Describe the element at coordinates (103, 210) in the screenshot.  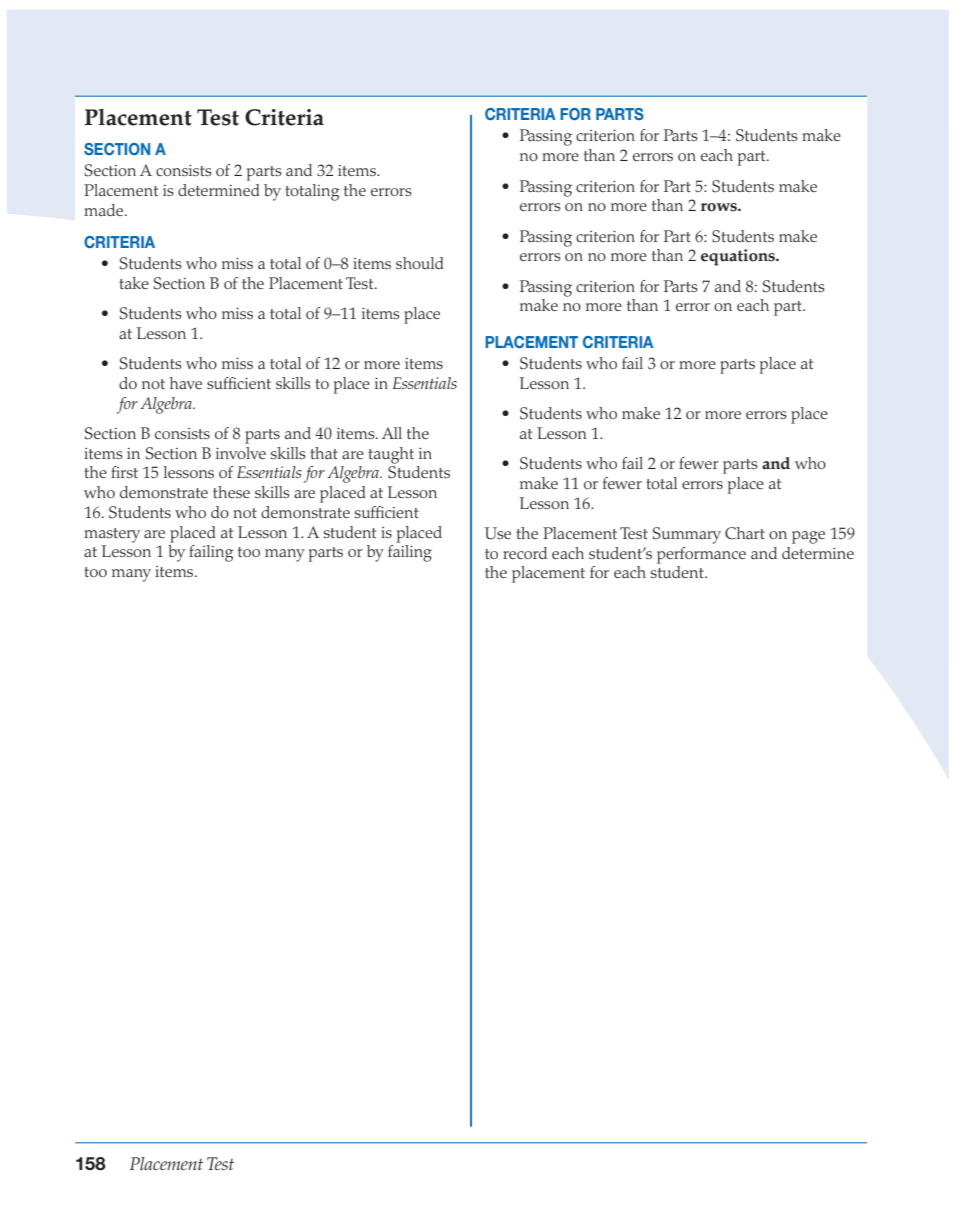
I see `made` at that location.
